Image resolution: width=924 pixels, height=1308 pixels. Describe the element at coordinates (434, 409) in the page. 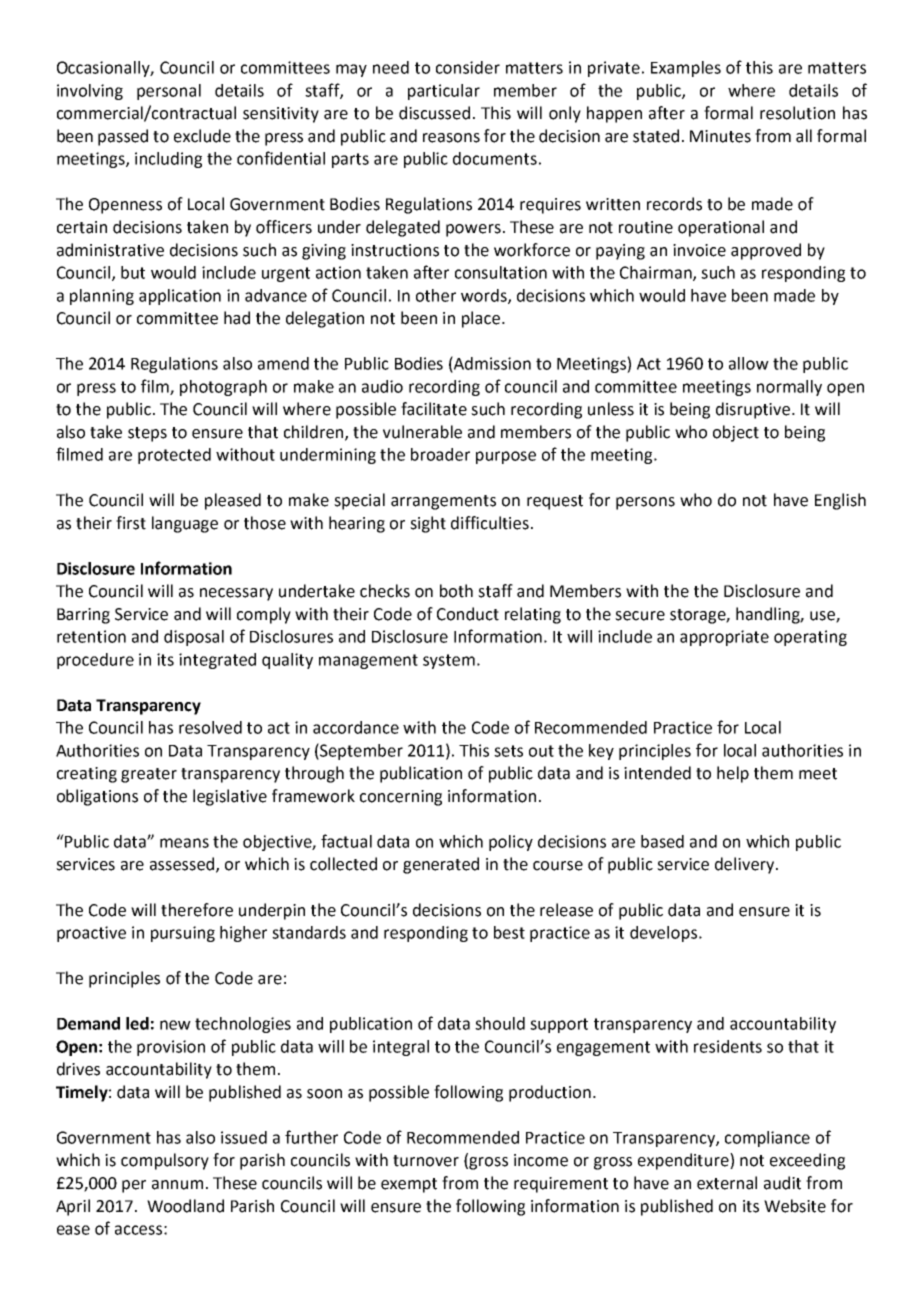

I see `facilitate` at that location.
